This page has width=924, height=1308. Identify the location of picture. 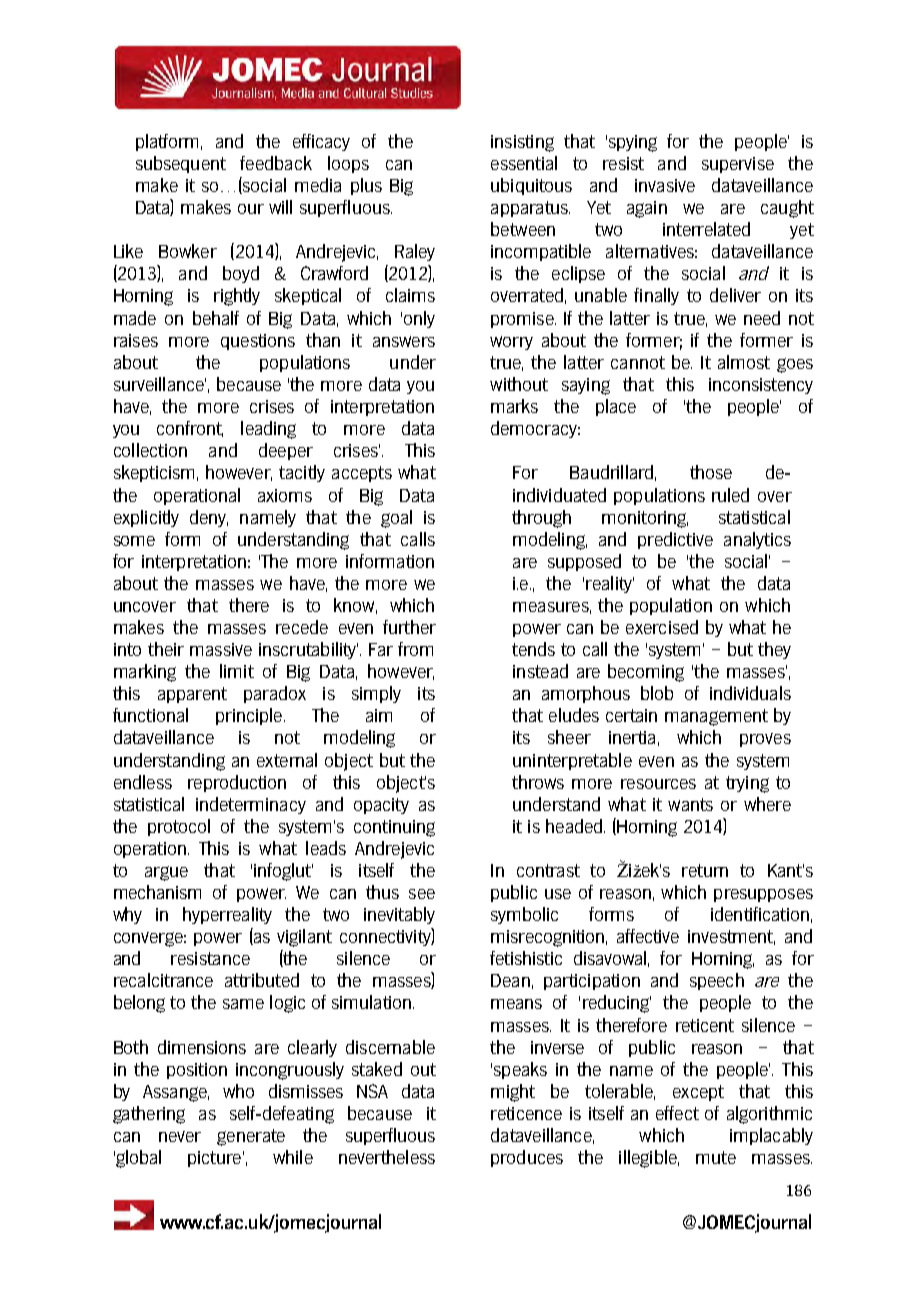
(214, 1159).
